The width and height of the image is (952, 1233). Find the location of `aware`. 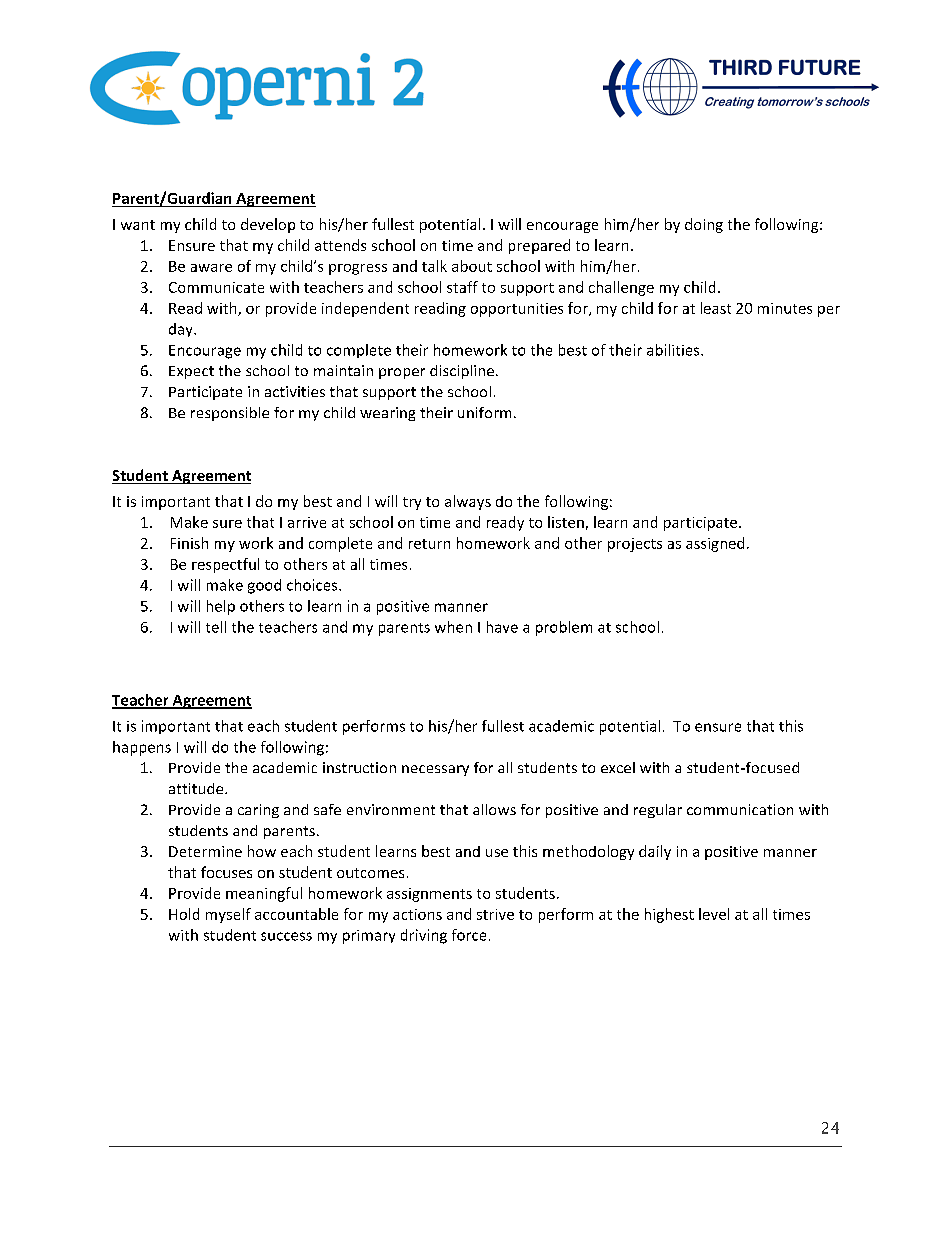

aware is located at coordinates (211, 268).
